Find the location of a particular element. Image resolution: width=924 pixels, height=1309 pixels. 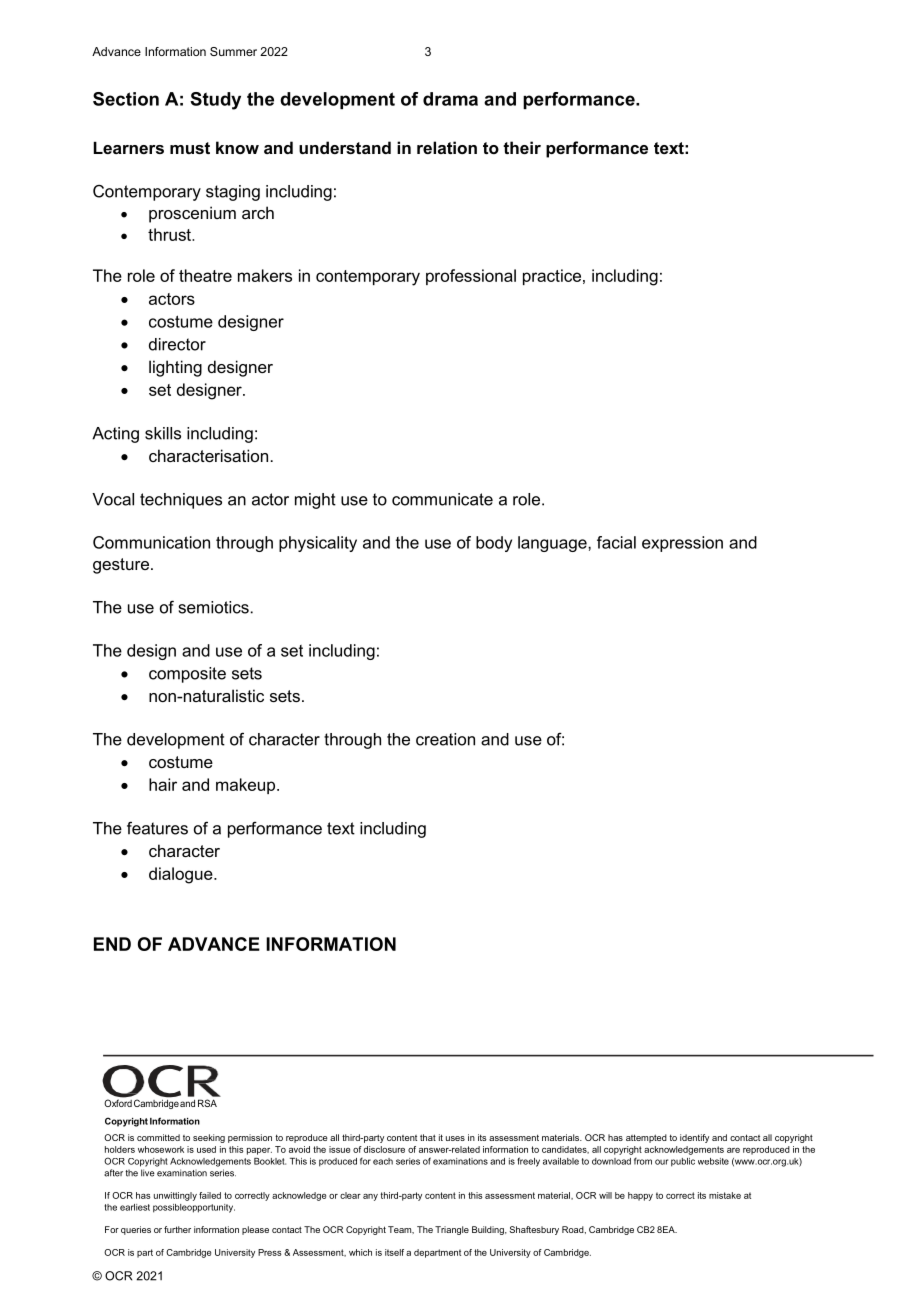

facial is located at coordinates (616, 542).
